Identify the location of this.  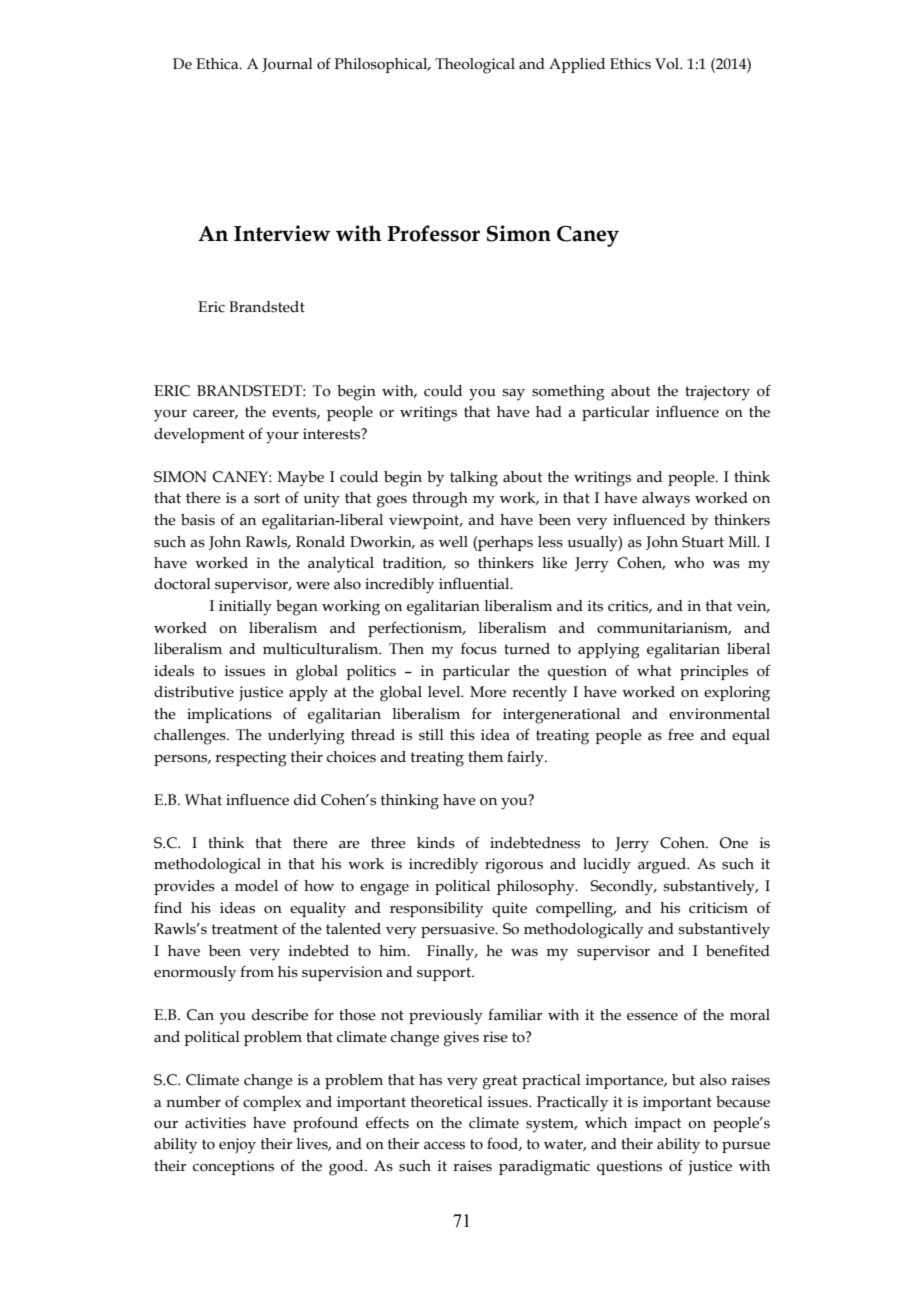
(462, 735).
